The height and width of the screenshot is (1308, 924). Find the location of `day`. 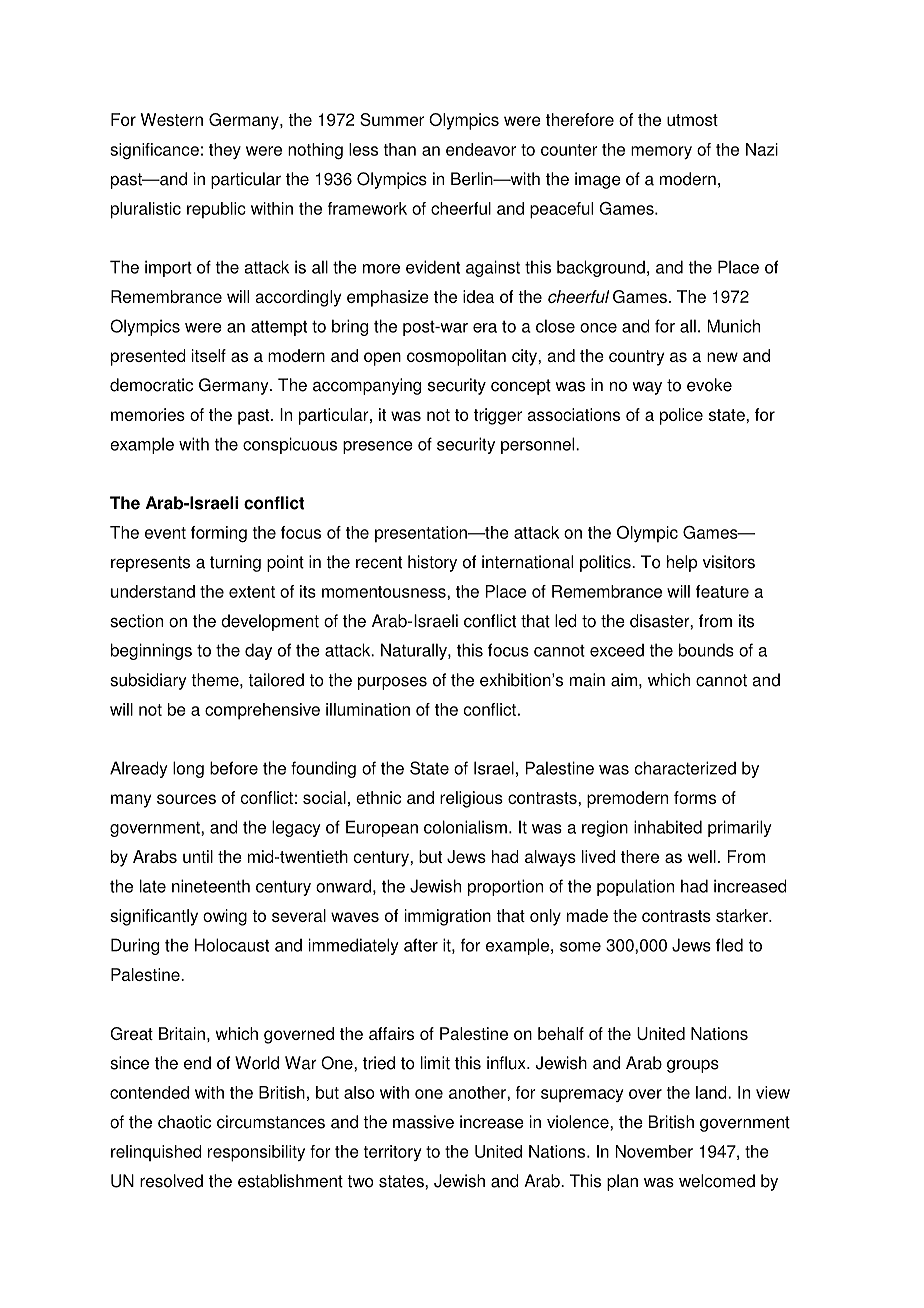

day is located at coordinates (258, 651).
